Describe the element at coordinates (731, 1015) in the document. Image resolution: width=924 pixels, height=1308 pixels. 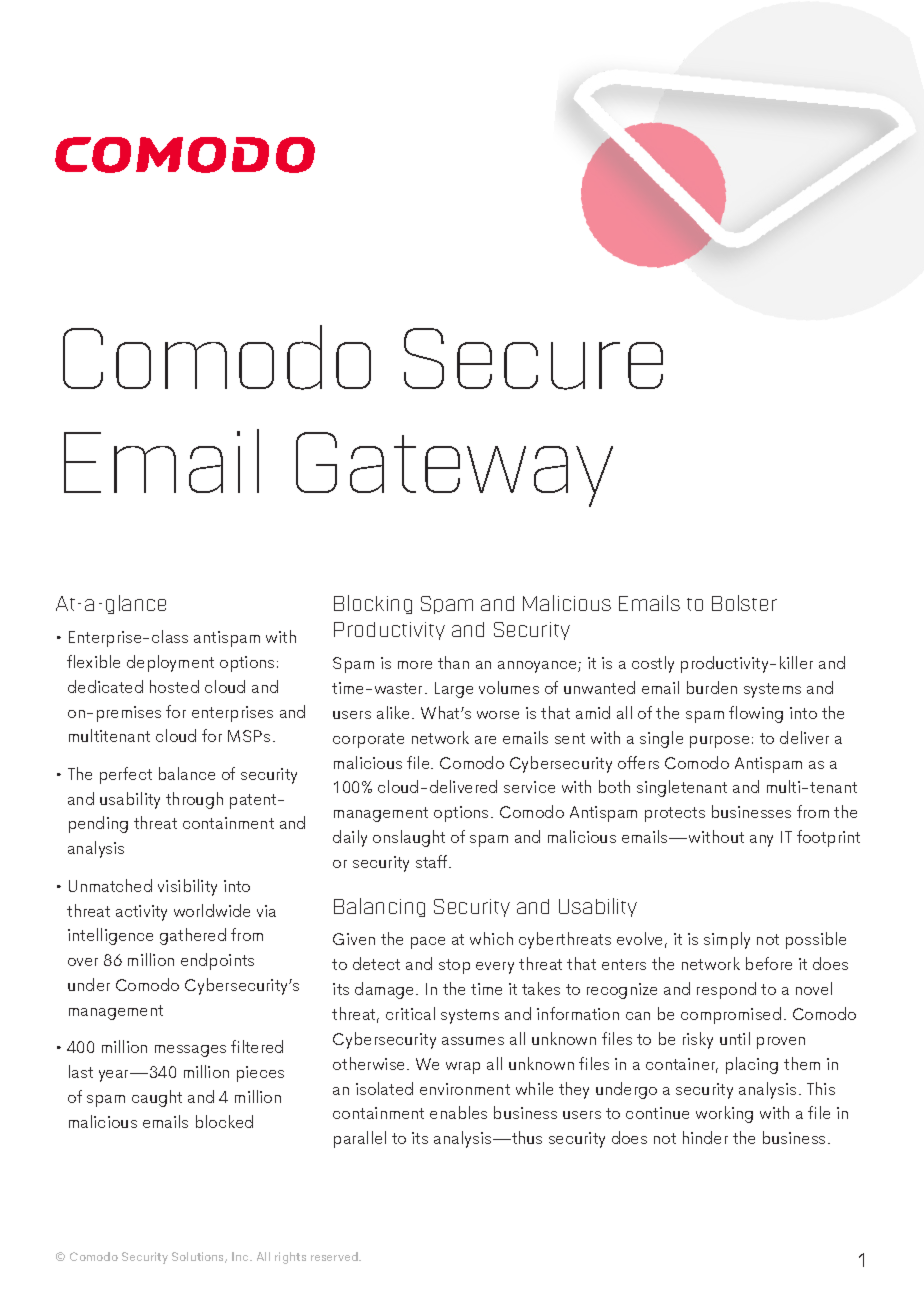
I see `compromised` at that location.
